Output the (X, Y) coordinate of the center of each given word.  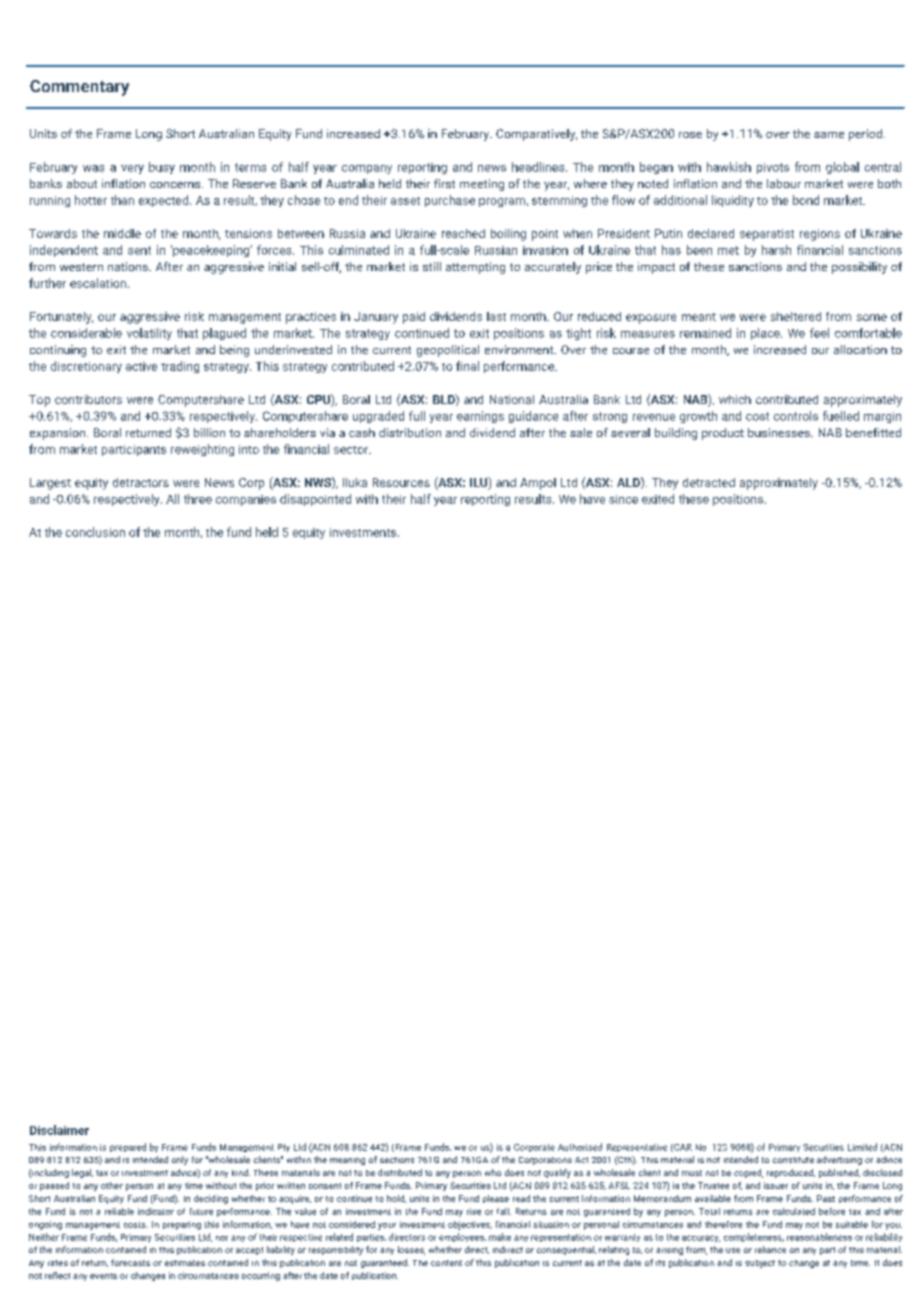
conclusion (95, 532)
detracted (709, 482)
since (623, 499)
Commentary (79, 88)
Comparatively (536, 135)
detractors (141, 482)
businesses (780, 432)
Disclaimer (59, 1130)
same (829, 135)
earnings (480, 417)
